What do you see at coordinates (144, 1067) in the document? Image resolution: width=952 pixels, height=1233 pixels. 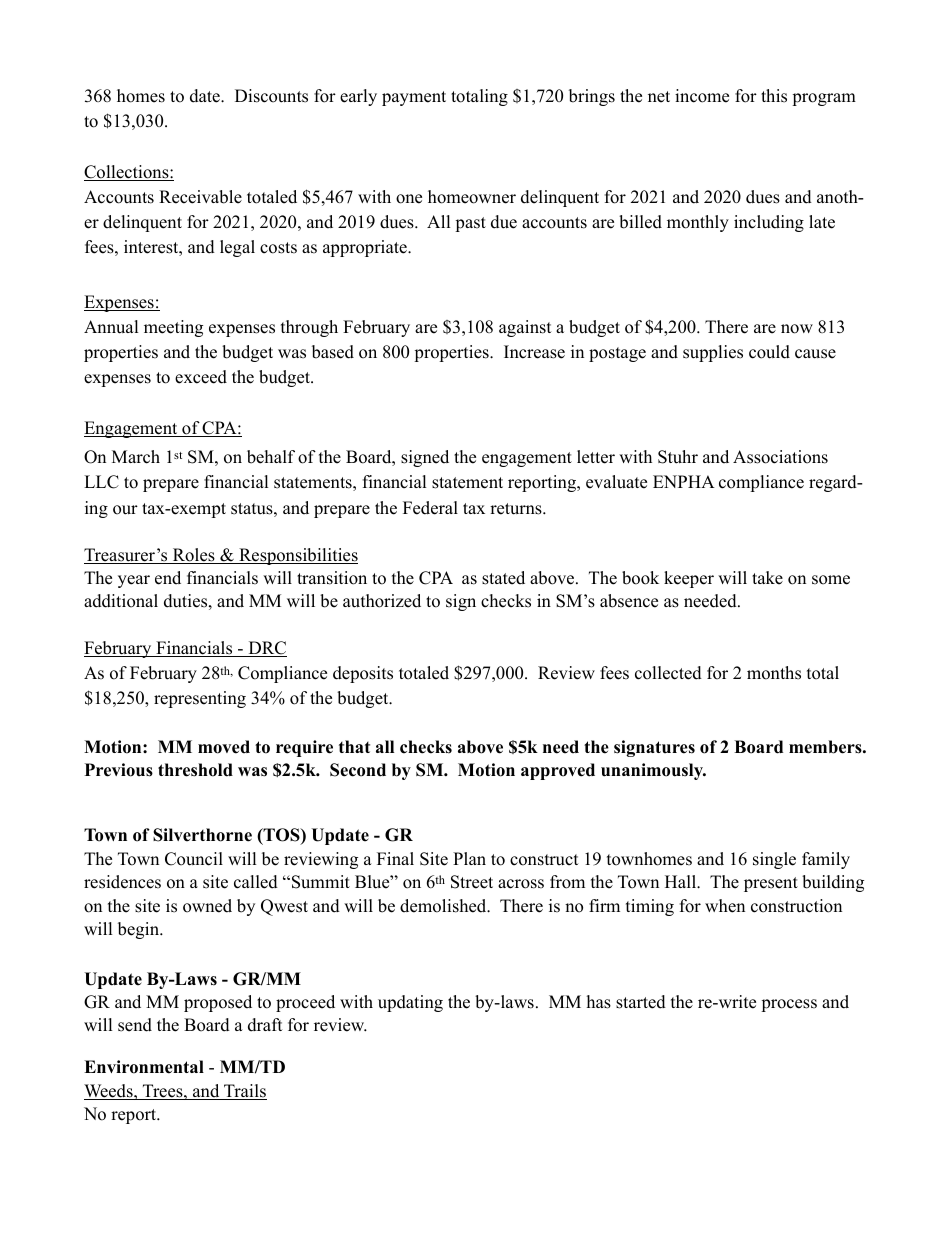 I see `Environmental` at bounding box center [144, 1067].
